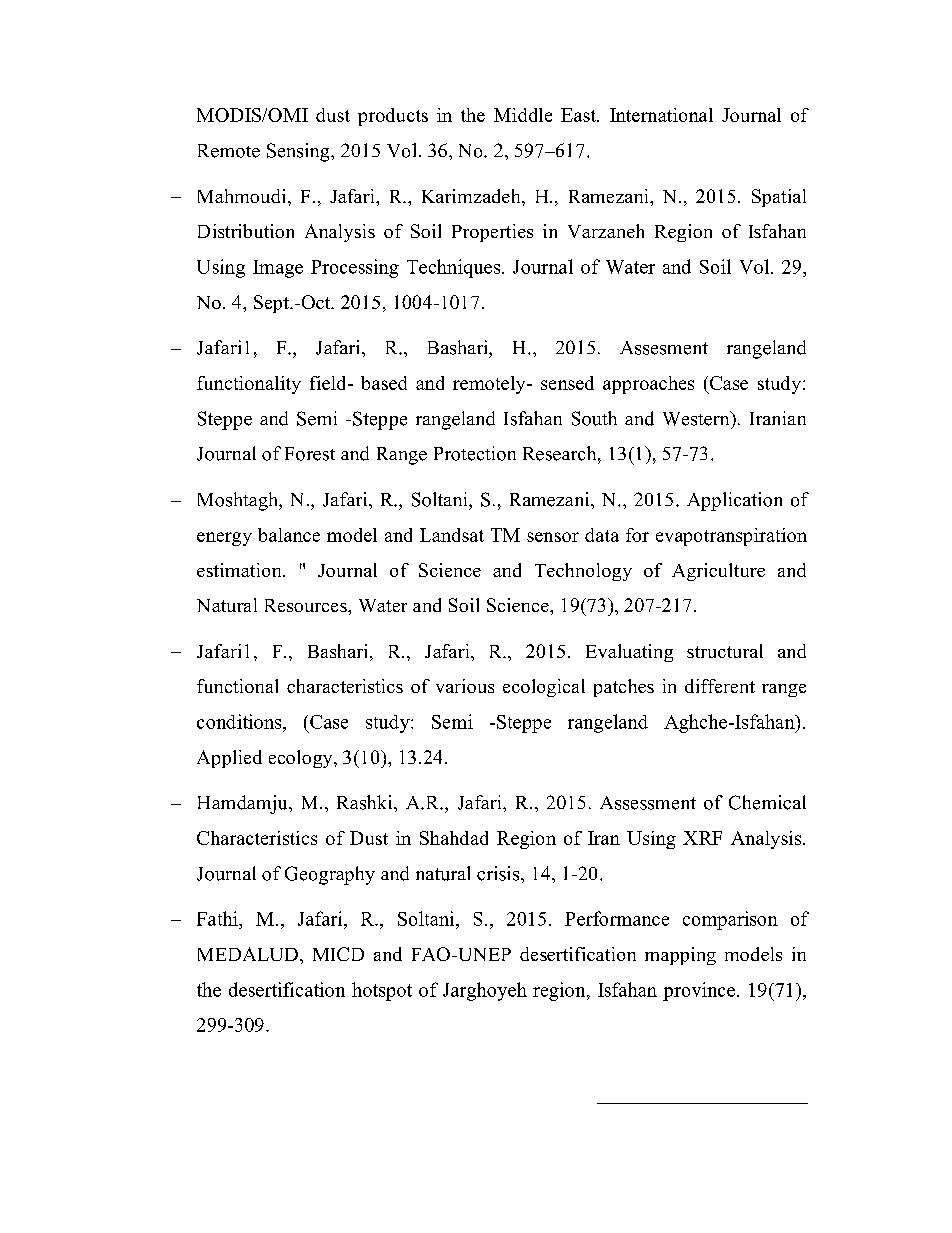 The height and width of the screenshot is (1233, 952). Describe the element at coordinates (278, 269) in the screenshot. I see `Image` at that location.
